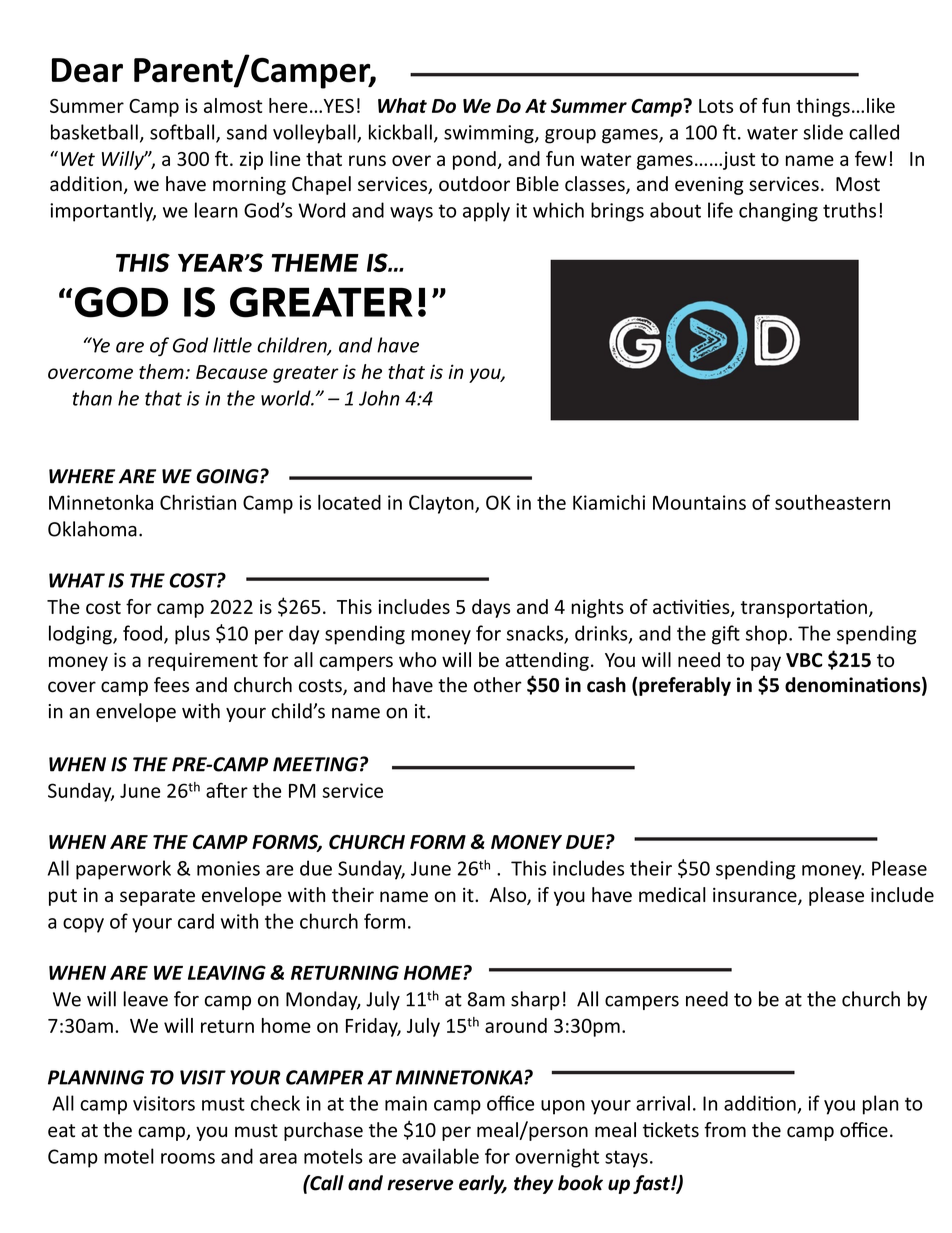  Describe the element at coordinates (157, 897) in the page. I see `separate` at that location.
